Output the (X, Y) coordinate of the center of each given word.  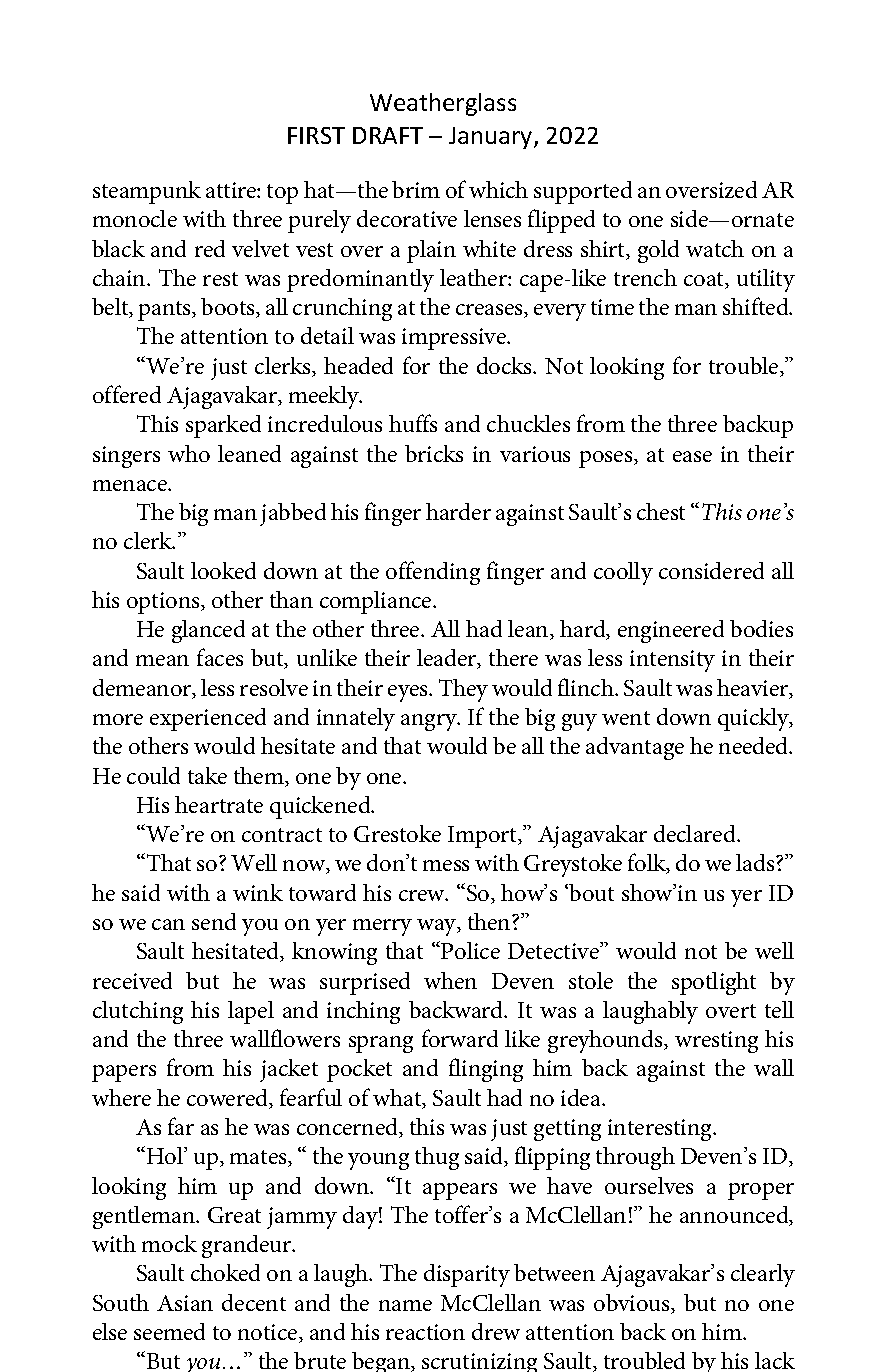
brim (416, 189)
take (207, 775)
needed (755, 745)
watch (715, 248)
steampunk (147, 192)
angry (430, 722)
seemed (169, 1331)
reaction (425, 1332)
